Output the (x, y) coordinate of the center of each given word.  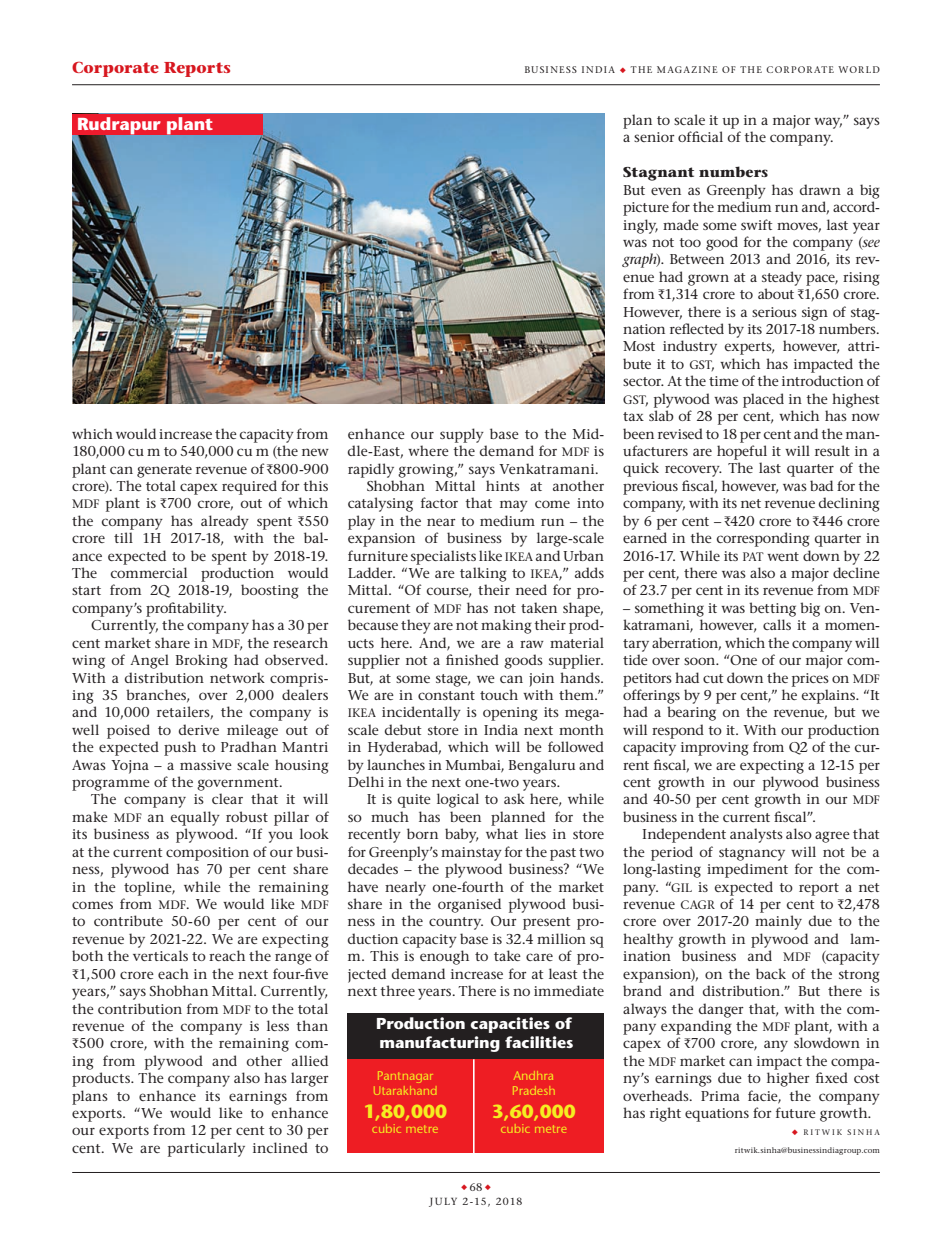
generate (164, 471)
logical (458, 800)
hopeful (742, 452)
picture (646, 209)
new (315, 452)
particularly (206, 1149)
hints (503, 485)
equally (195, 818)
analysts (756, 835)
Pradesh (534, 1090)
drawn (820, 189)
